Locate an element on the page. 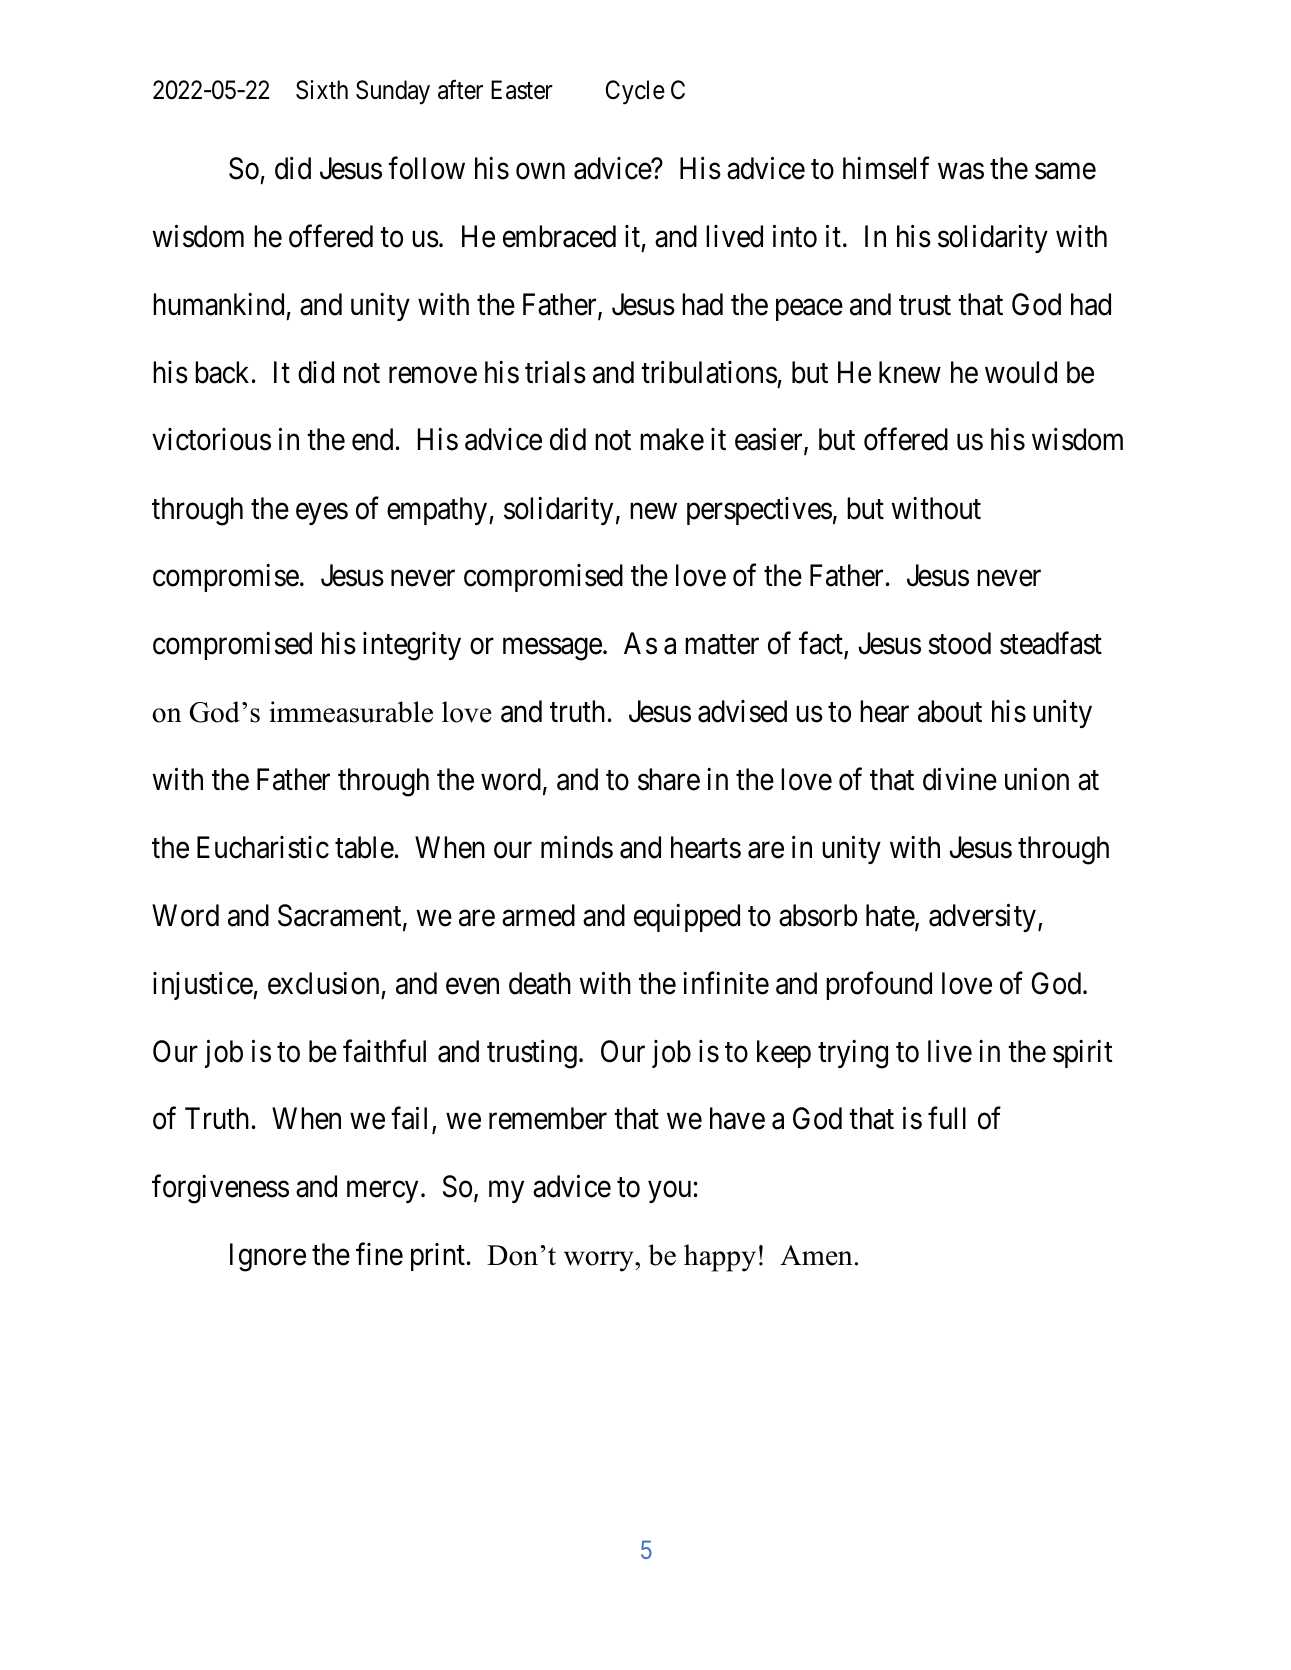 Image resolution: width=1291 pixels, height=1670 pixels. same is located at coordinates (1065, 171).
